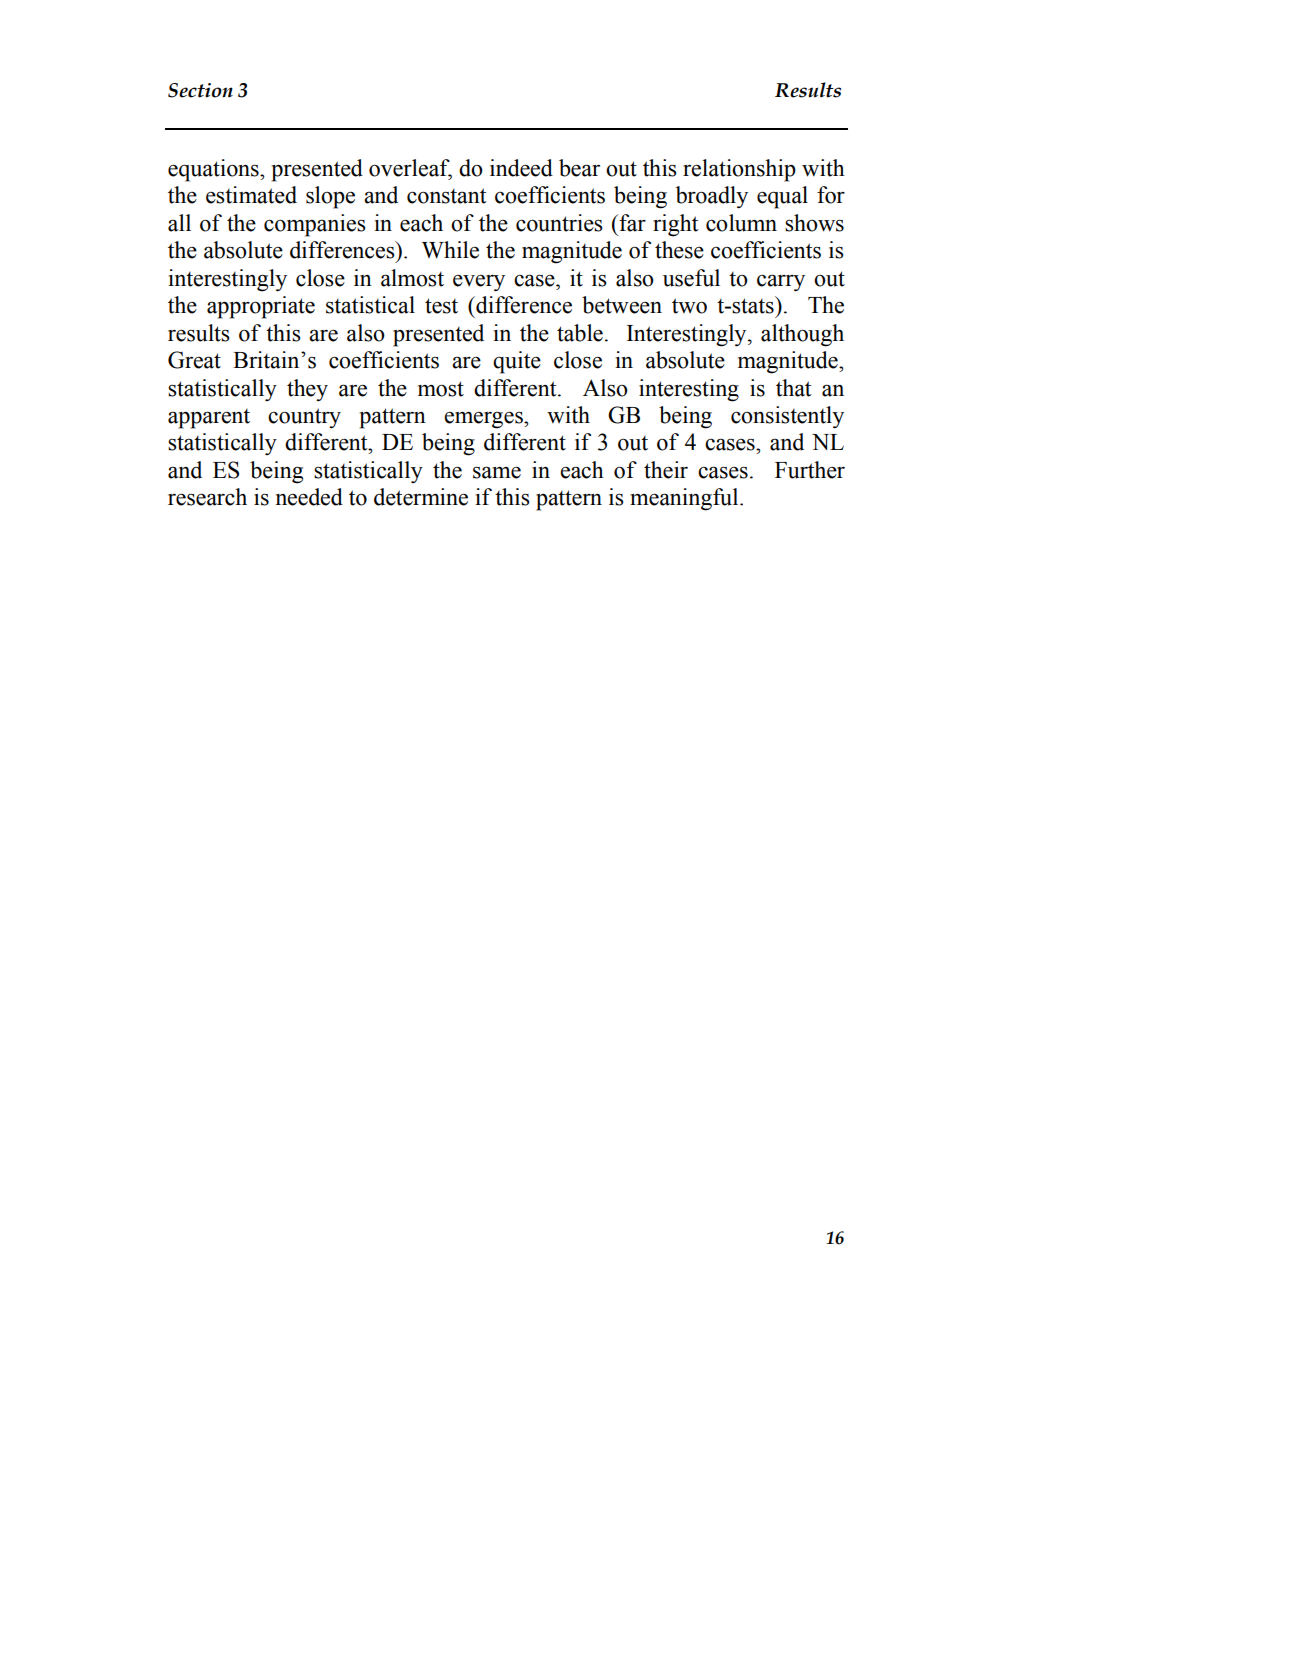 The height and width of the screenshot is (1675, 1295). I want to click on every, so click(479, 283).
